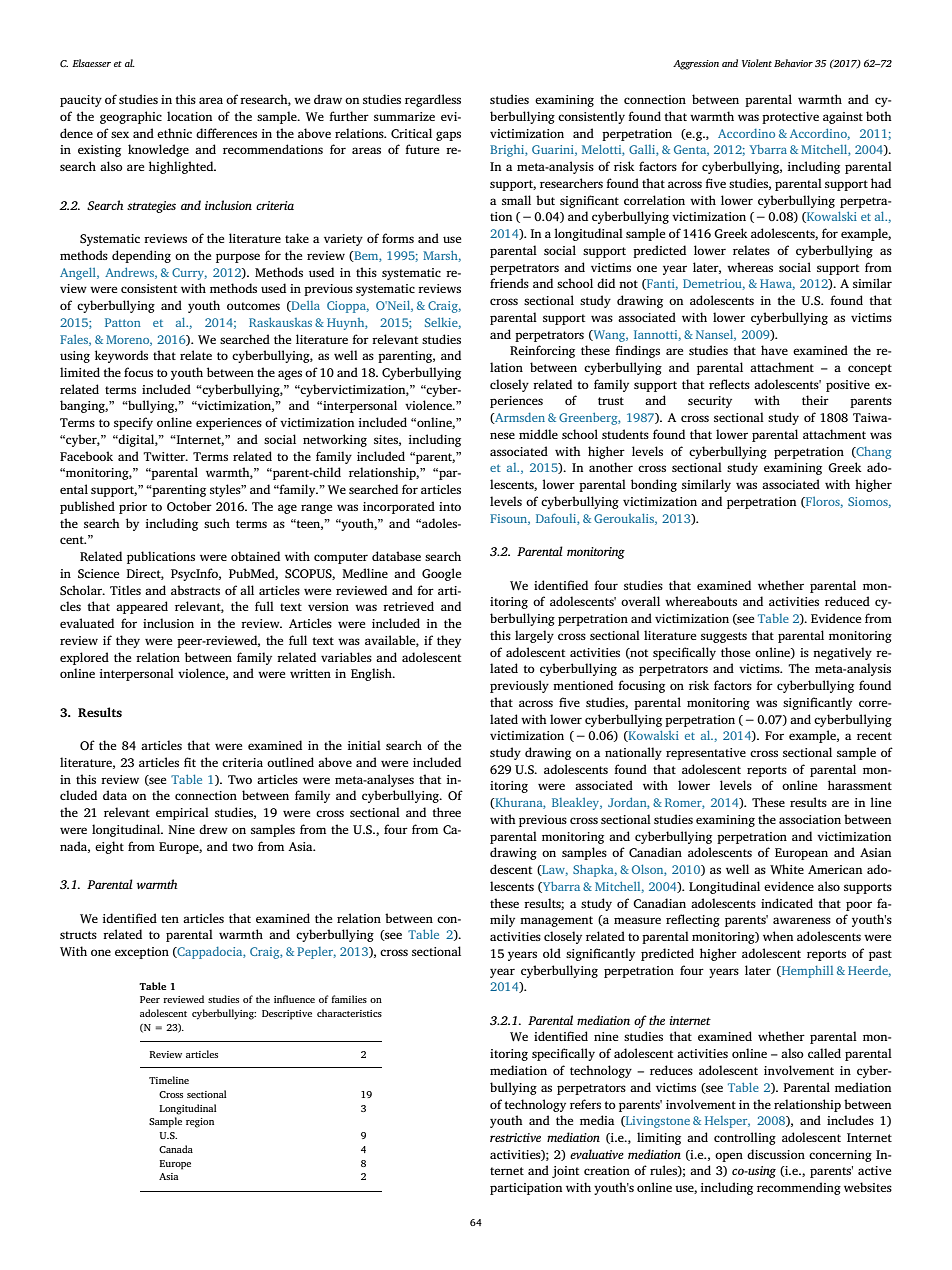 The width and height of the document is (952, 1270). What do you see at coordinates (123, 322) in the document?
I see `Patton` at bounding box center [123, 322].
